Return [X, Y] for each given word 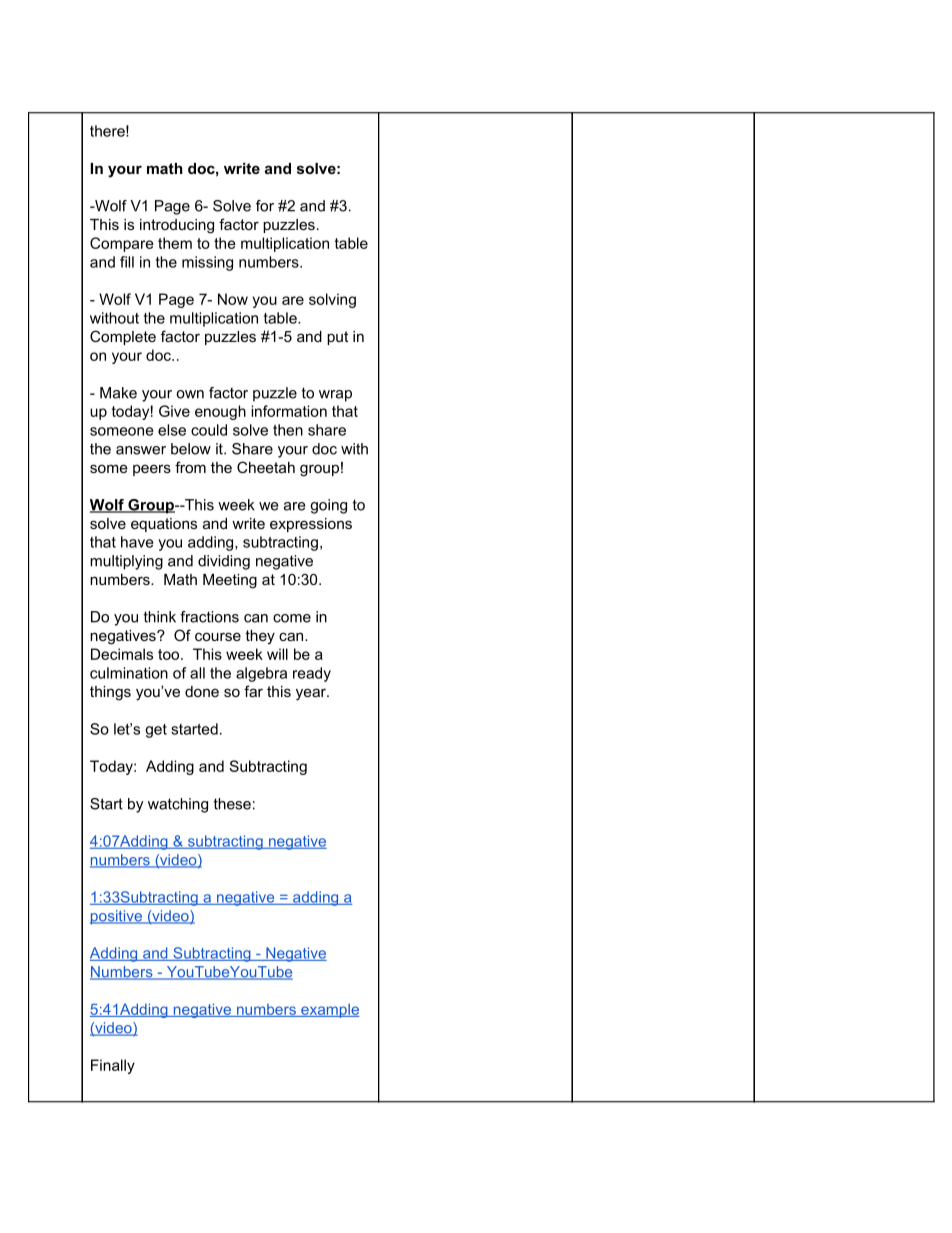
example [329, 1010]
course [218, 636]
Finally [113, 1066]
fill [127, 262]
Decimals [122, 654]
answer [141, 450]
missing [207, 263]
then [288, 430]
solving [332, 300]
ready [312, 674]
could [209, 430]
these [232, 804]
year [312, 694]
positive [117, 917]
